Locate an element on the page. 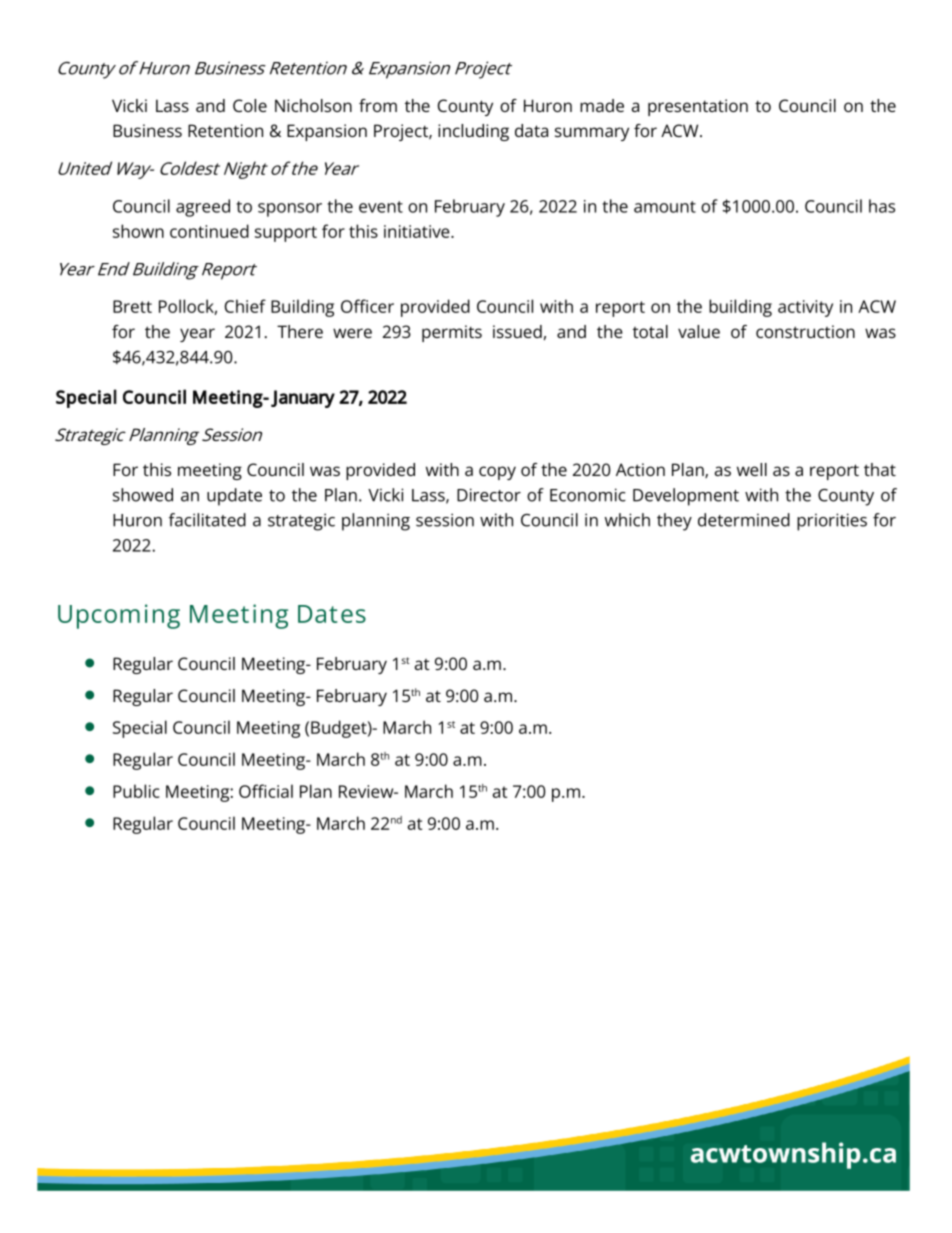 The image size is (952, 1233). presentation is located at coordinates (698, 107).
